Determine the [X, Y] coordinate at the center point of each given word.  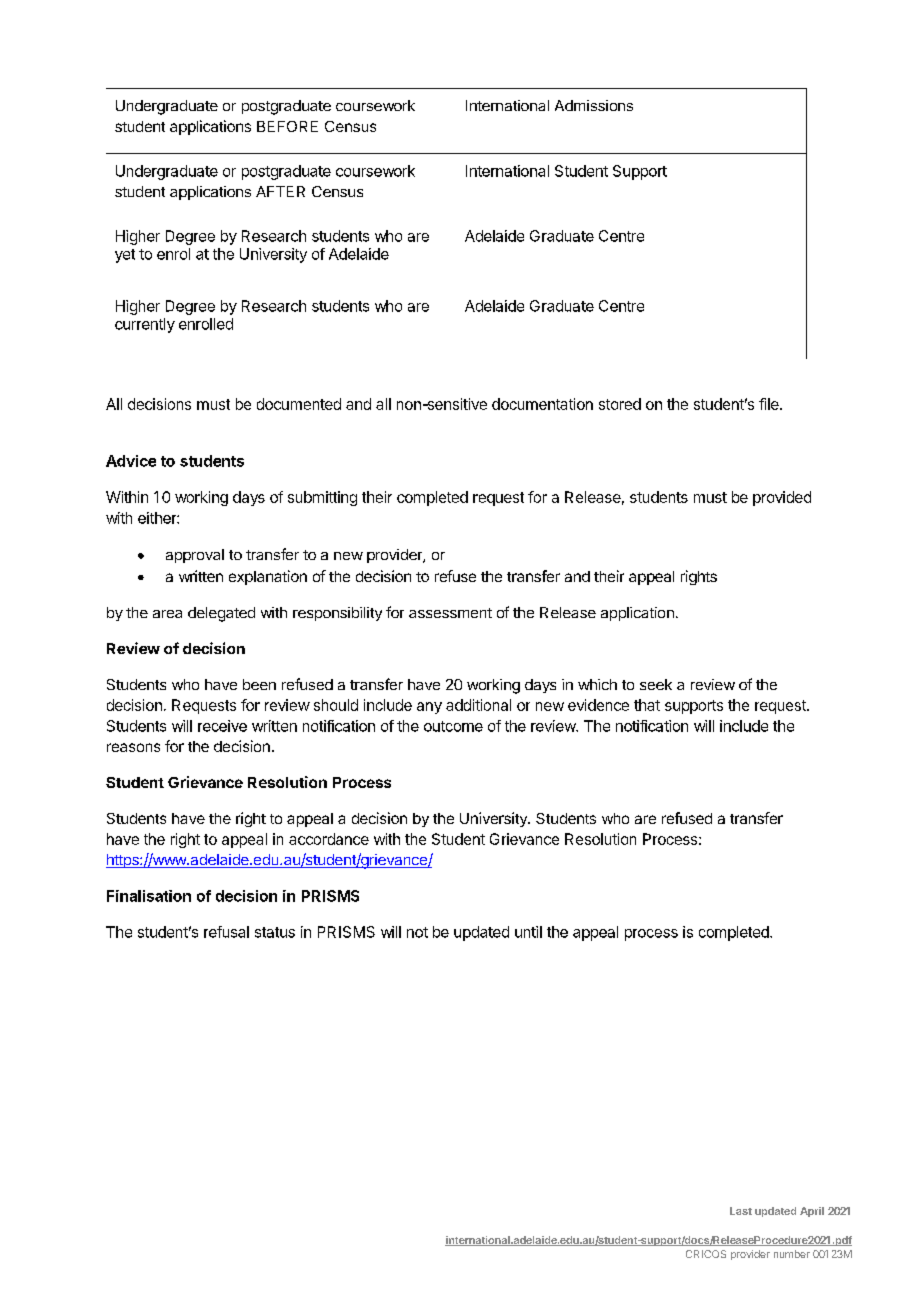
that [647, 705]
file [770, 404]
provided [782, 498]
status [275, 932]
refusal [226, 932]
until [528, 932]
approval [195, 556]
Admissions [594, 105]
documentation [542, 404]
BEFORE [287, 126]
